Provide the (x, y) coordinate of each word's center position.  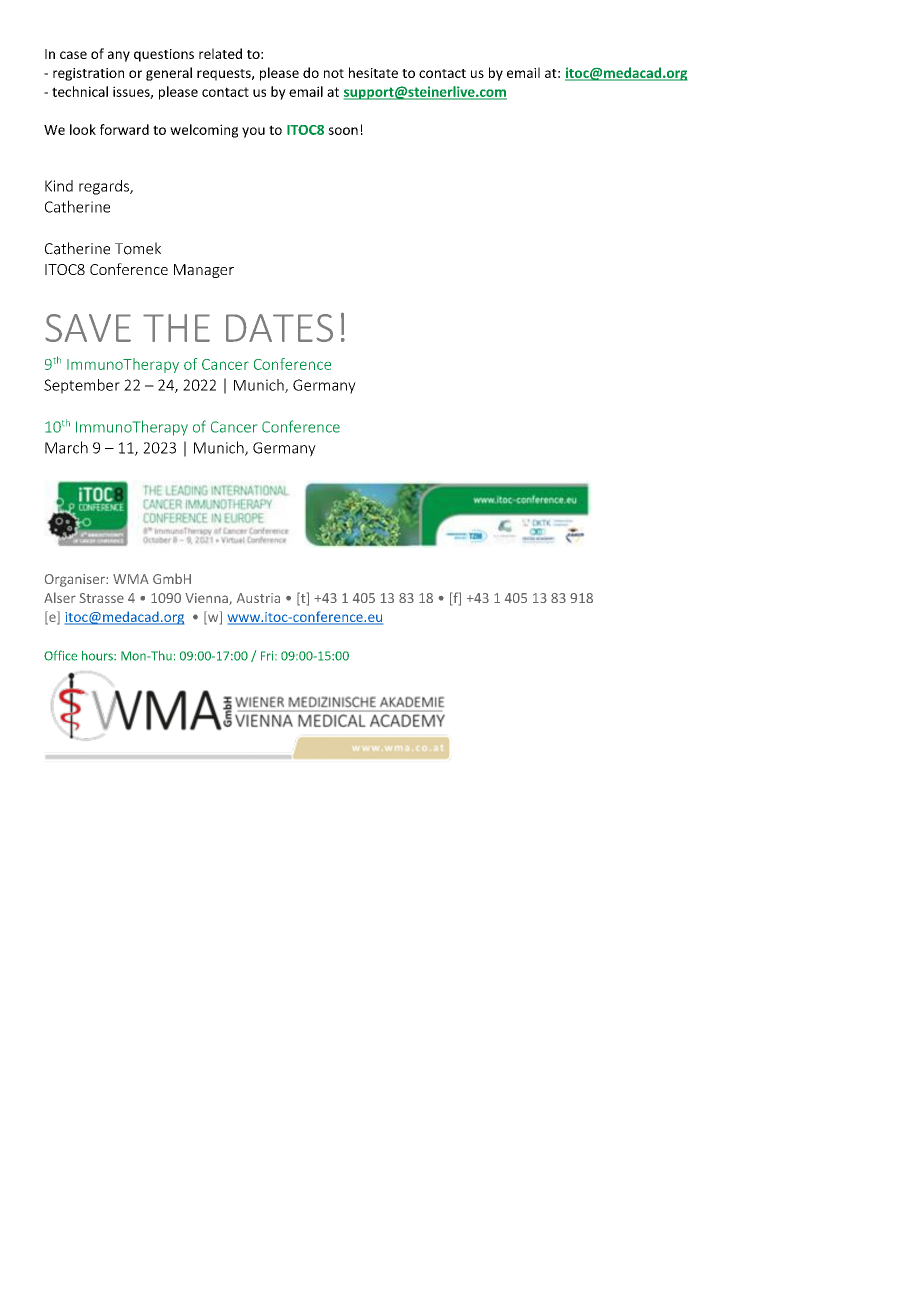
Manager (204, 271)
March (66, 447)
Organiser (76, 580)
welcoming (204, 131)
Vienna (207, 599)
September (82, 386)
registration (88, 74)
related (220, 53)
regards (105, 187)
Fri (268, 656)
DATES (279, 328)
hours (98, 656)
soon (343, 131)
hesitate (373, 72)
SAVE (88, 328)
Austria (258, 598)
